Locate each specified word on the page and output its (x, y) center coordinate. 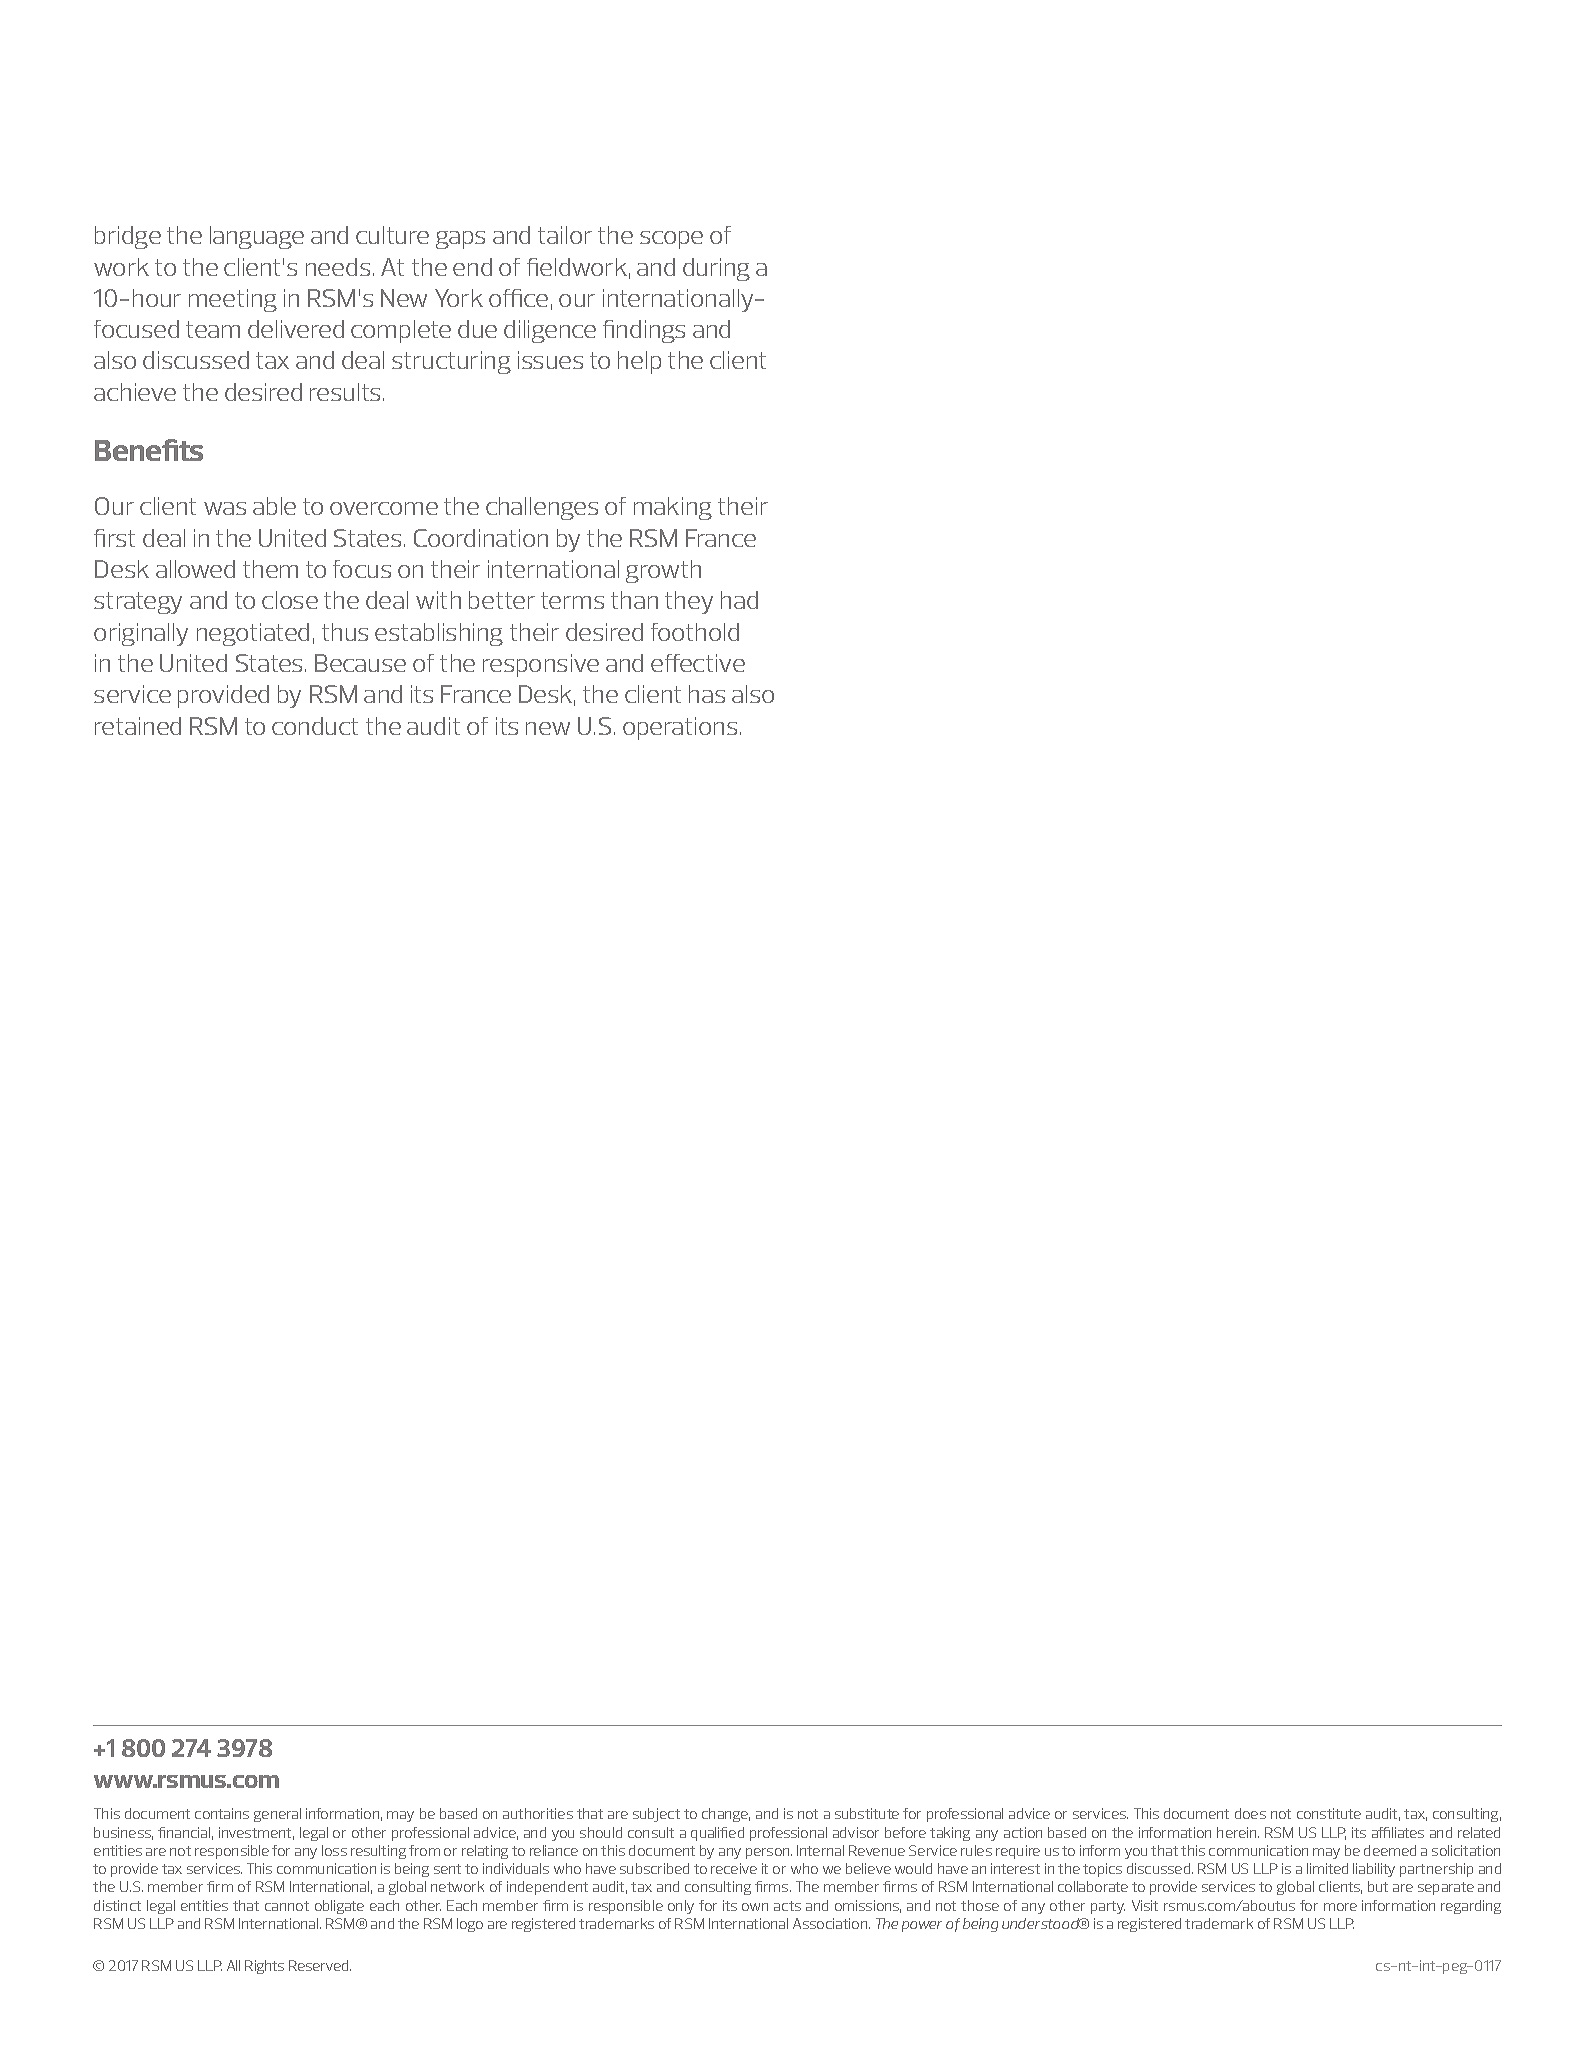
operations (680, 728)
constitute (1329, 1813)
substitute (867, 1813)
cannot (287, 1906)
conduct (315, 726)
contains (222, 1813)
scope (671, 240)
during (716, 269)
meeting (233, 300)
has (707, 694)
